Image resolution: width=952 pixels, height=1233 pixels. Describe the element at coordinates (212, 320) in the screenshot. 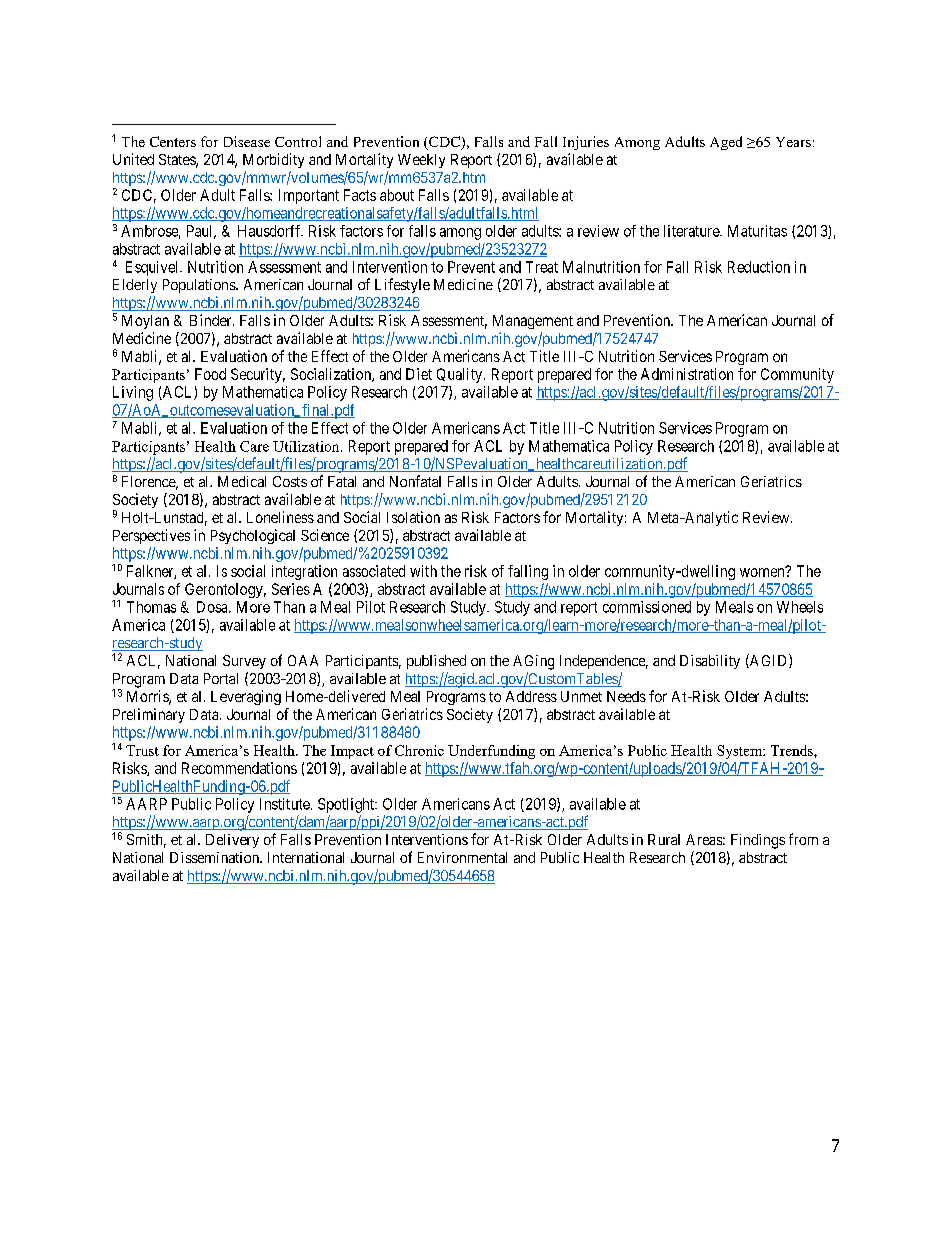

I see `Binder` at that location.
